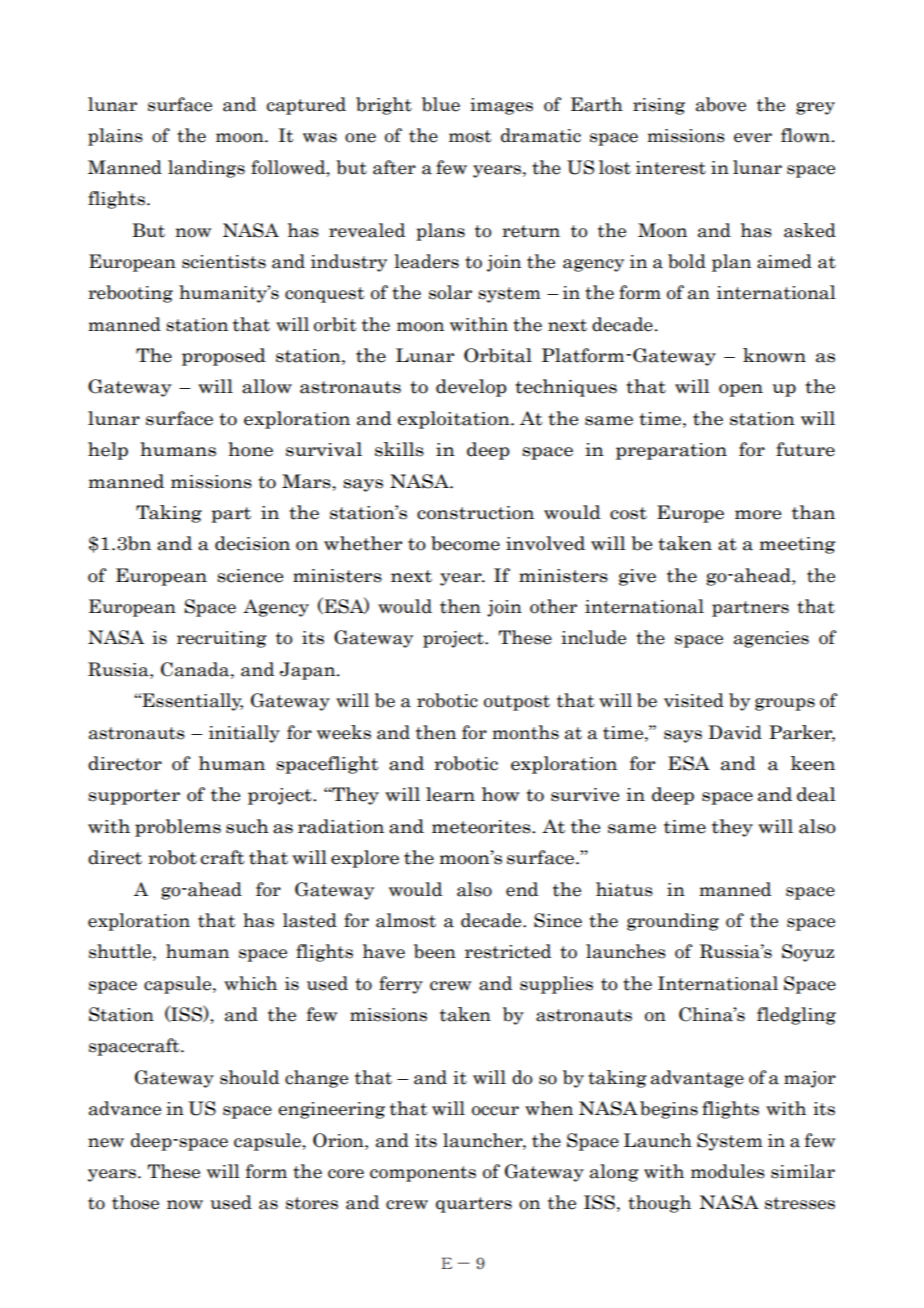  What do you see at coordinates (475, 513) in the screenshot?
I see `construction` at bounding box center [475, 513].
